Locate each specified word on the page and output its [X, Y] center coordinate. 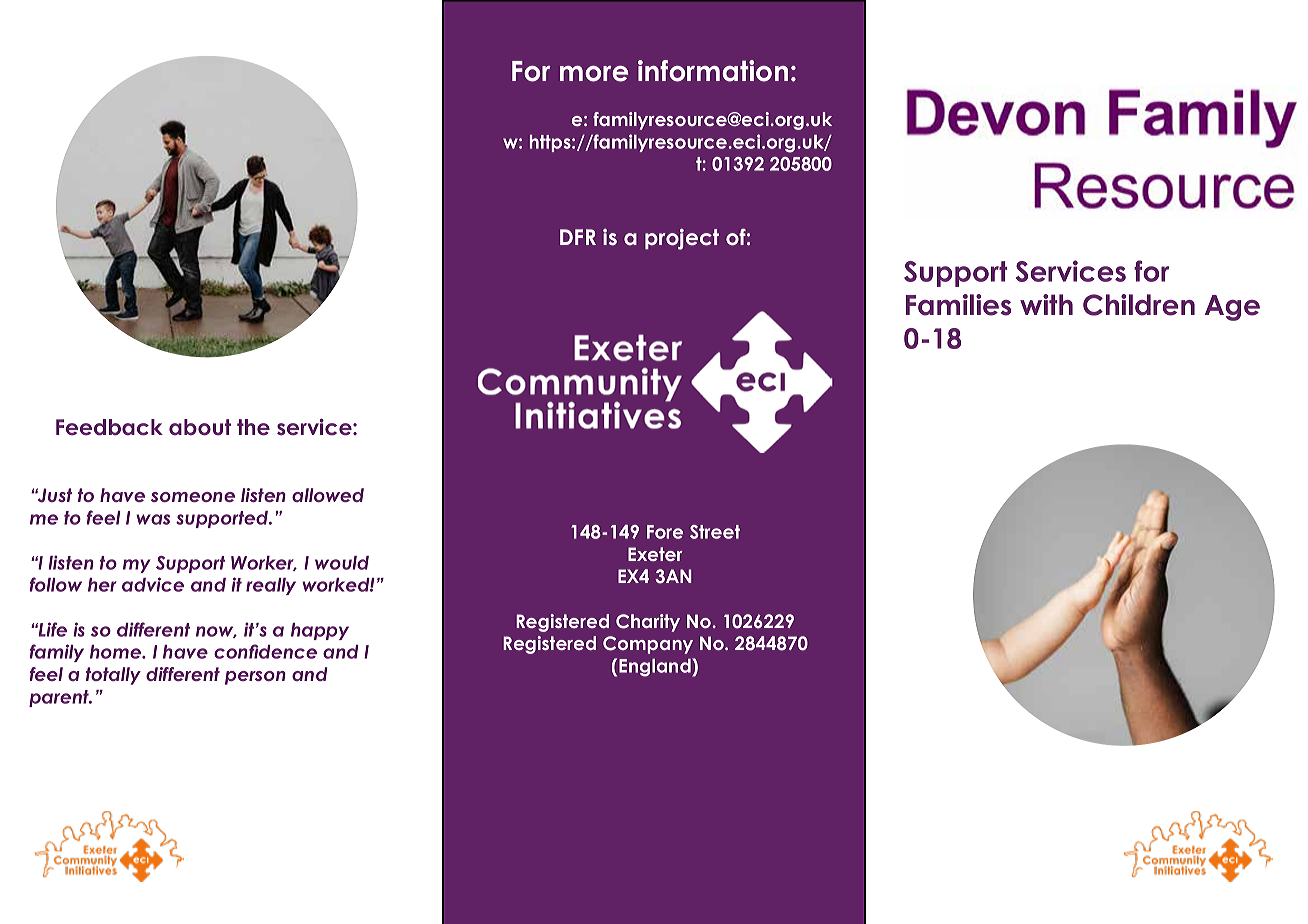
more [594, 74]
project [682, 239]
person [255, 678]
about [200, 427]
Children [1139, 305]
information [713, 71]
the [253, 427]
